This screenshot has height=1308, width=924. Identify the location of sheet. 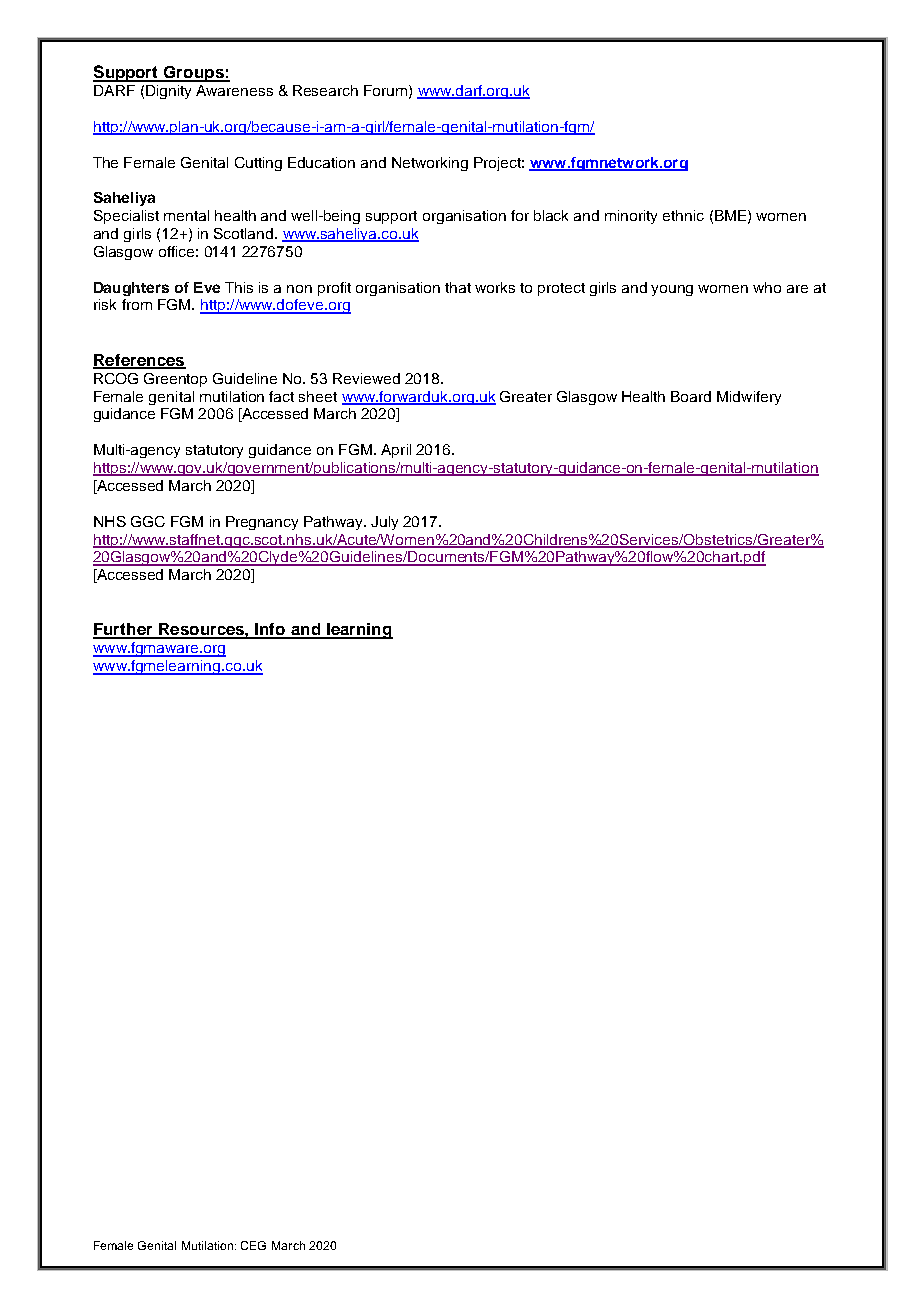
(318, 396).
